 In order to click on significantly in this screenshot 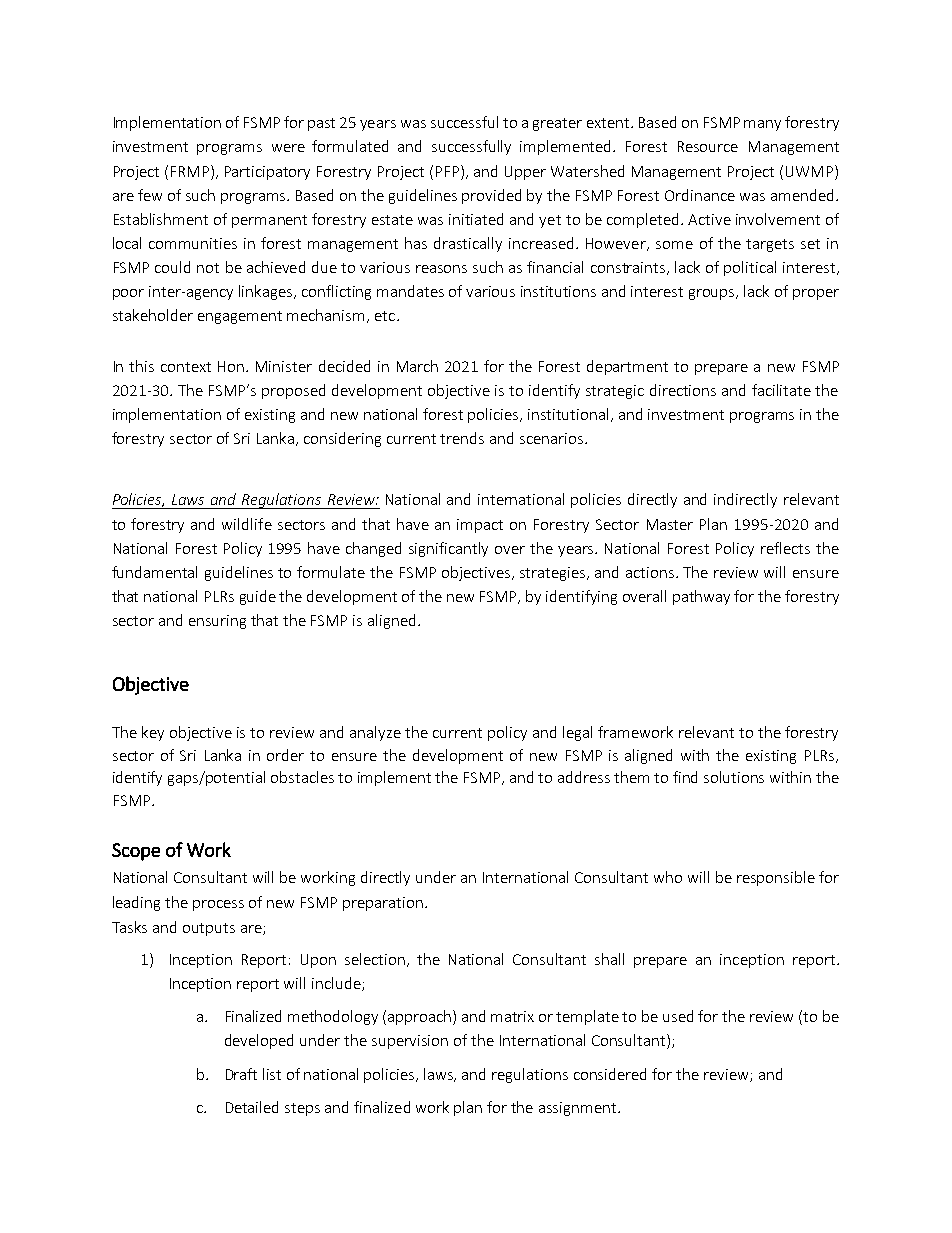, I will do `click(448, 549)`.
